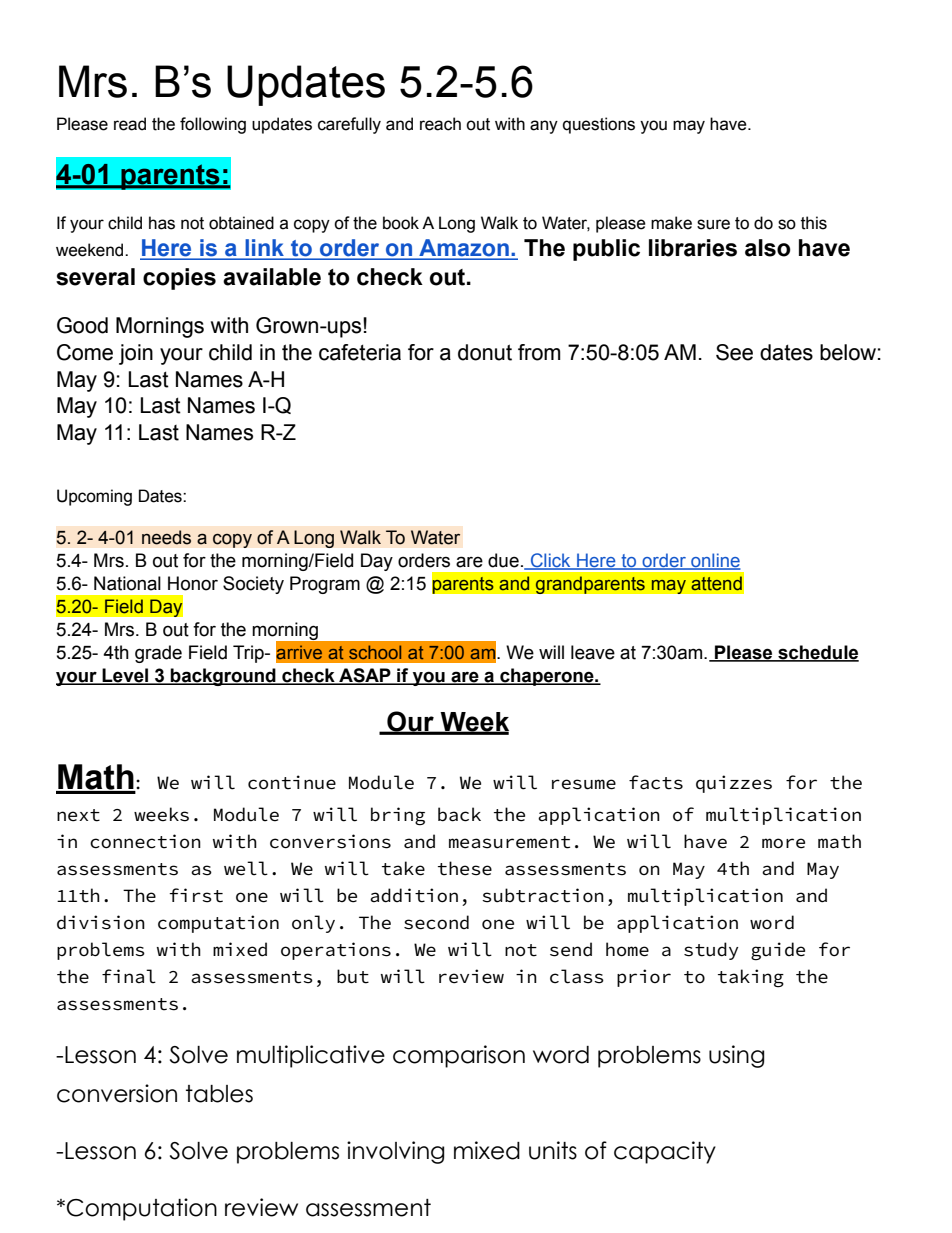 This screenshot has height=1233, width=952. What do you see at coordinates (219, 1094) in the screenshot?
I see `tables` at bounding box center [219, 1094].
